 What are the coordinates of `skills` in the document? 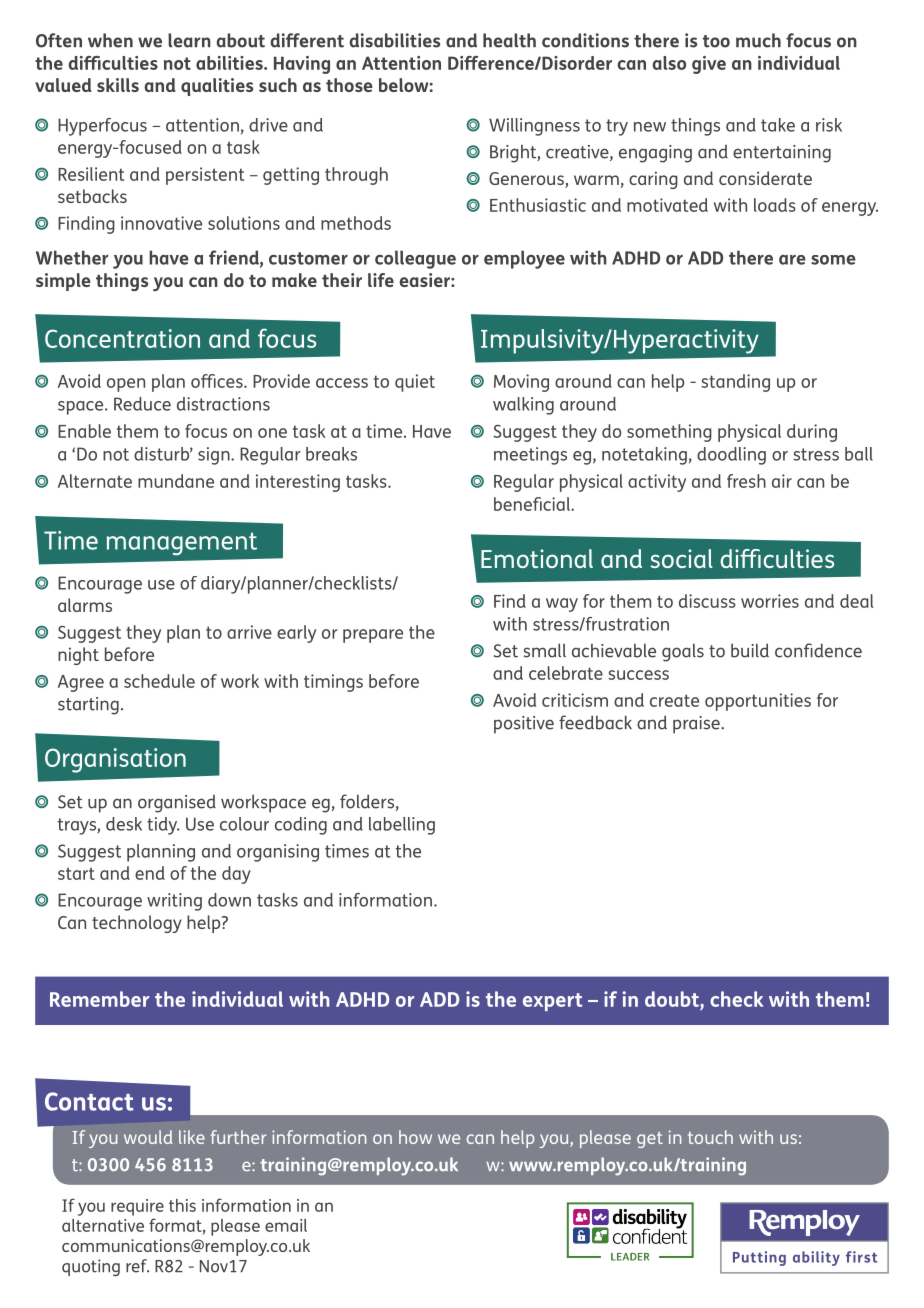 It's located at (118, 85).
